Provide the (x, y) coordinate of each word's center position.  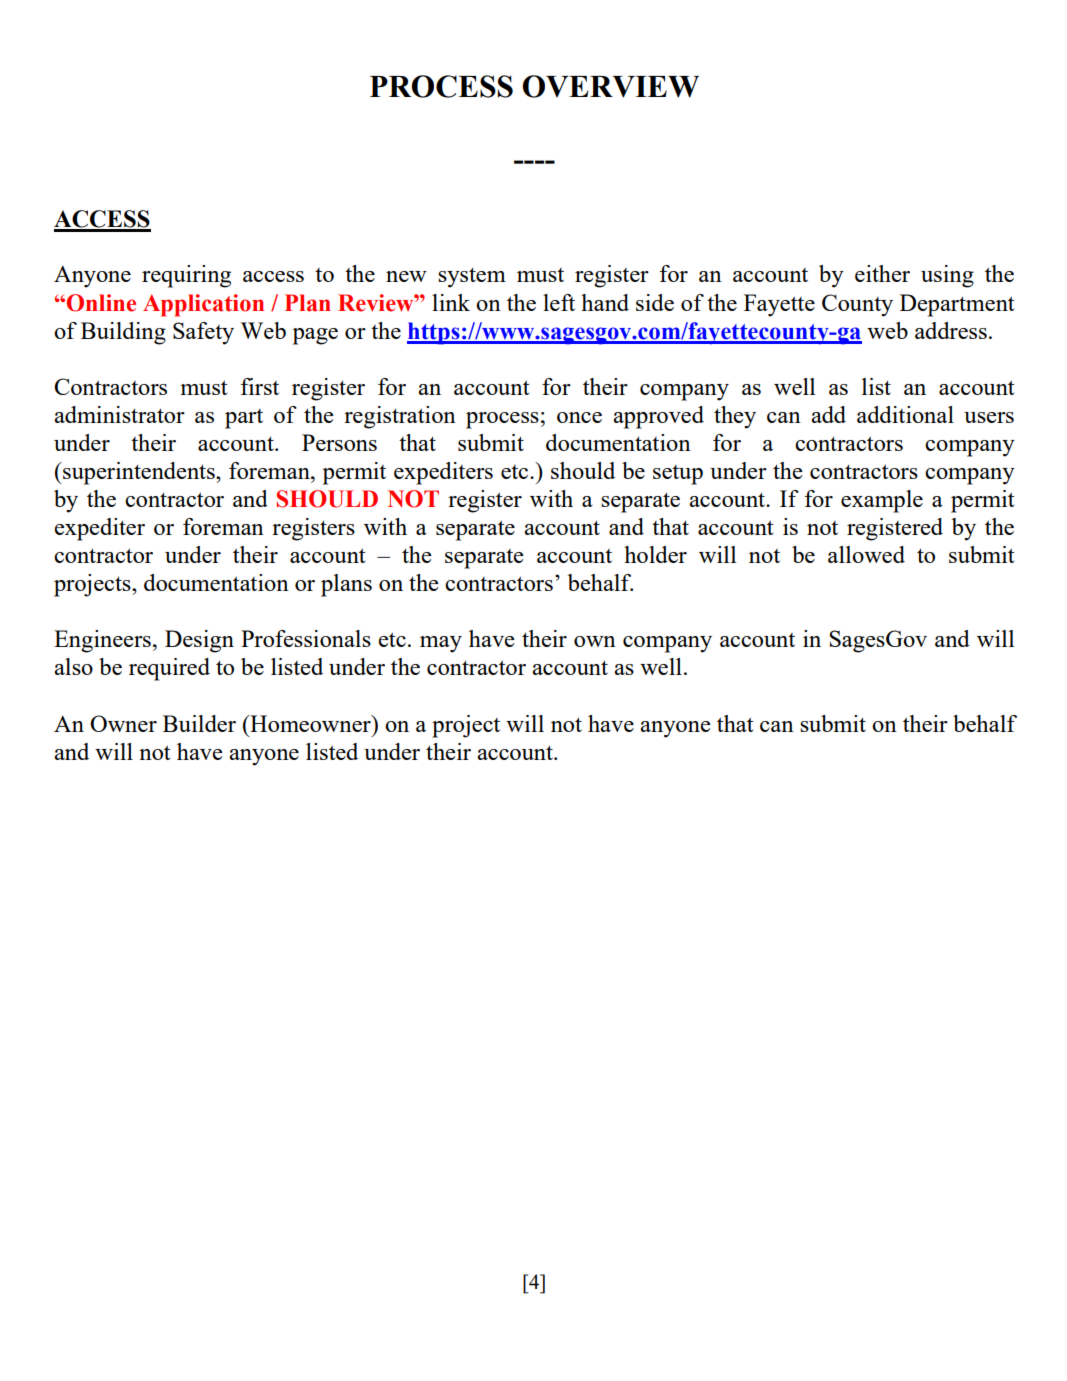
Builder (199, 723)
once (579, 417)
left (559, 302)
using (947, 276)
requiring (186, 276)
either (882, 273)
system (472, 277)
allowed (866, 554)
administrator (119, 414)
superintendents (139, 473)
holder (655, 554)
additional (905, 414)
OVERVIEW (610, 86)
